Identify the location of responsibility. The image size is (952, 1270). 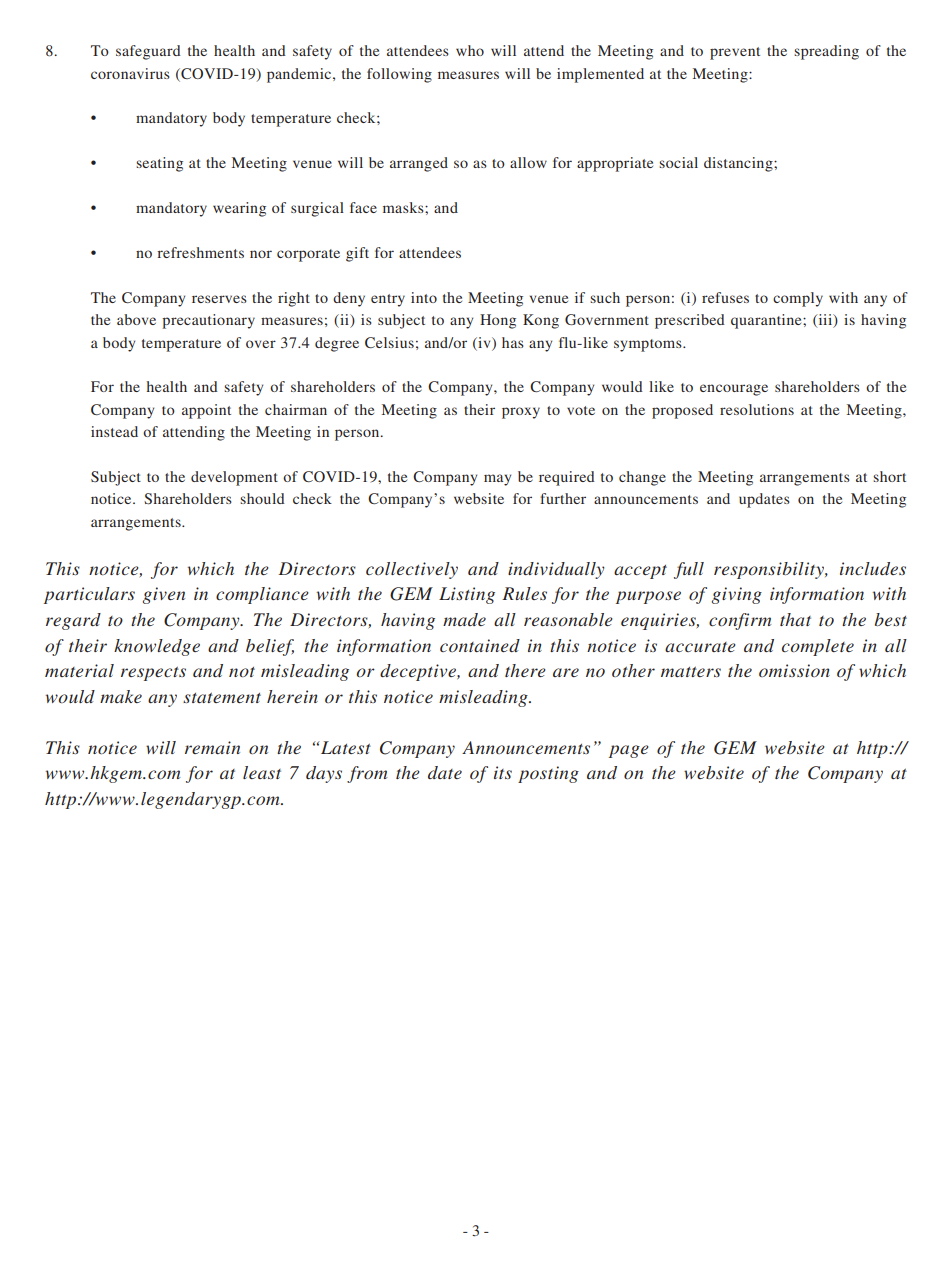
(770, 570).
